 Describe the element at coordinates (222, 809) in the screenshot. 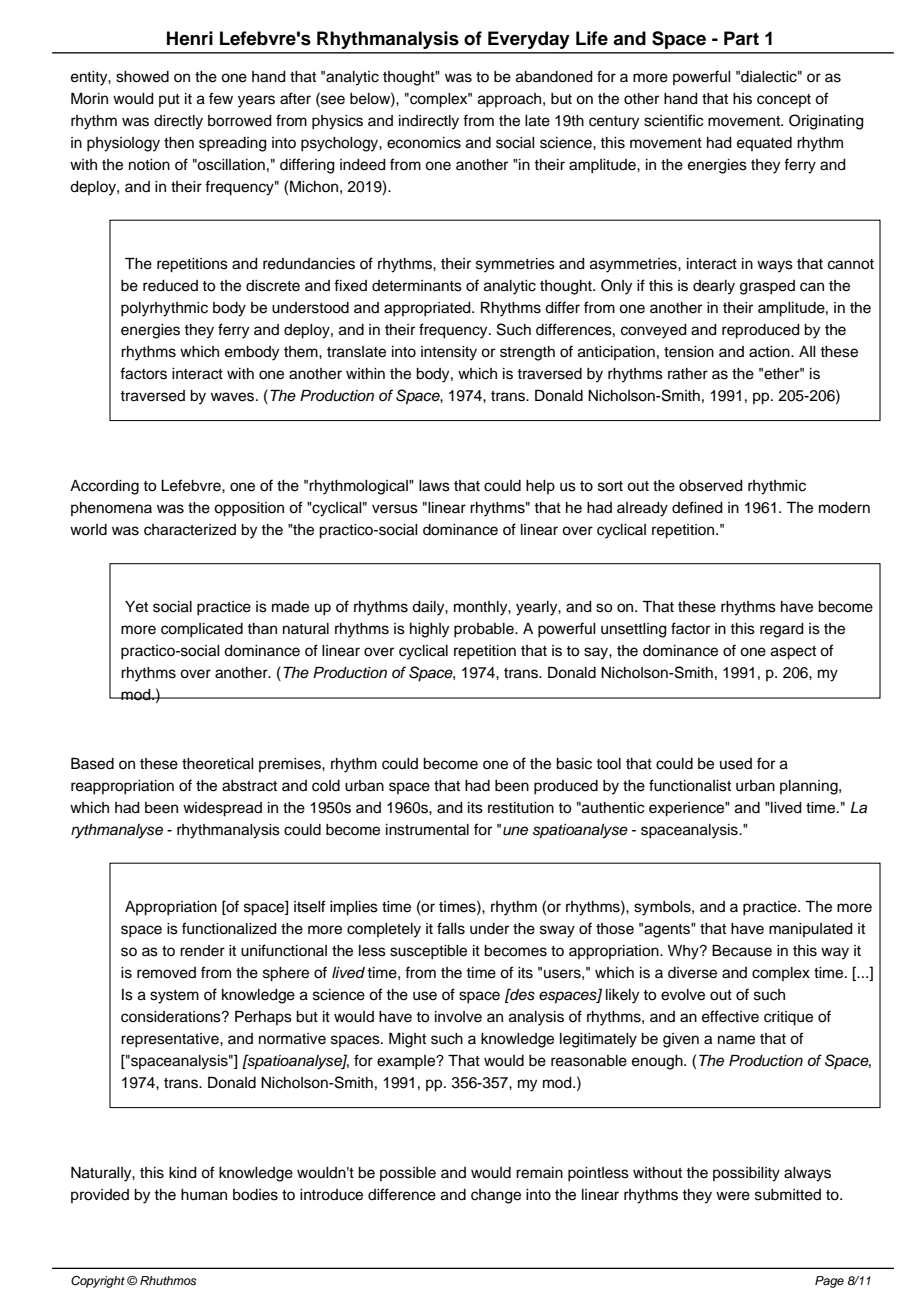

I see `widespread` at that location.
